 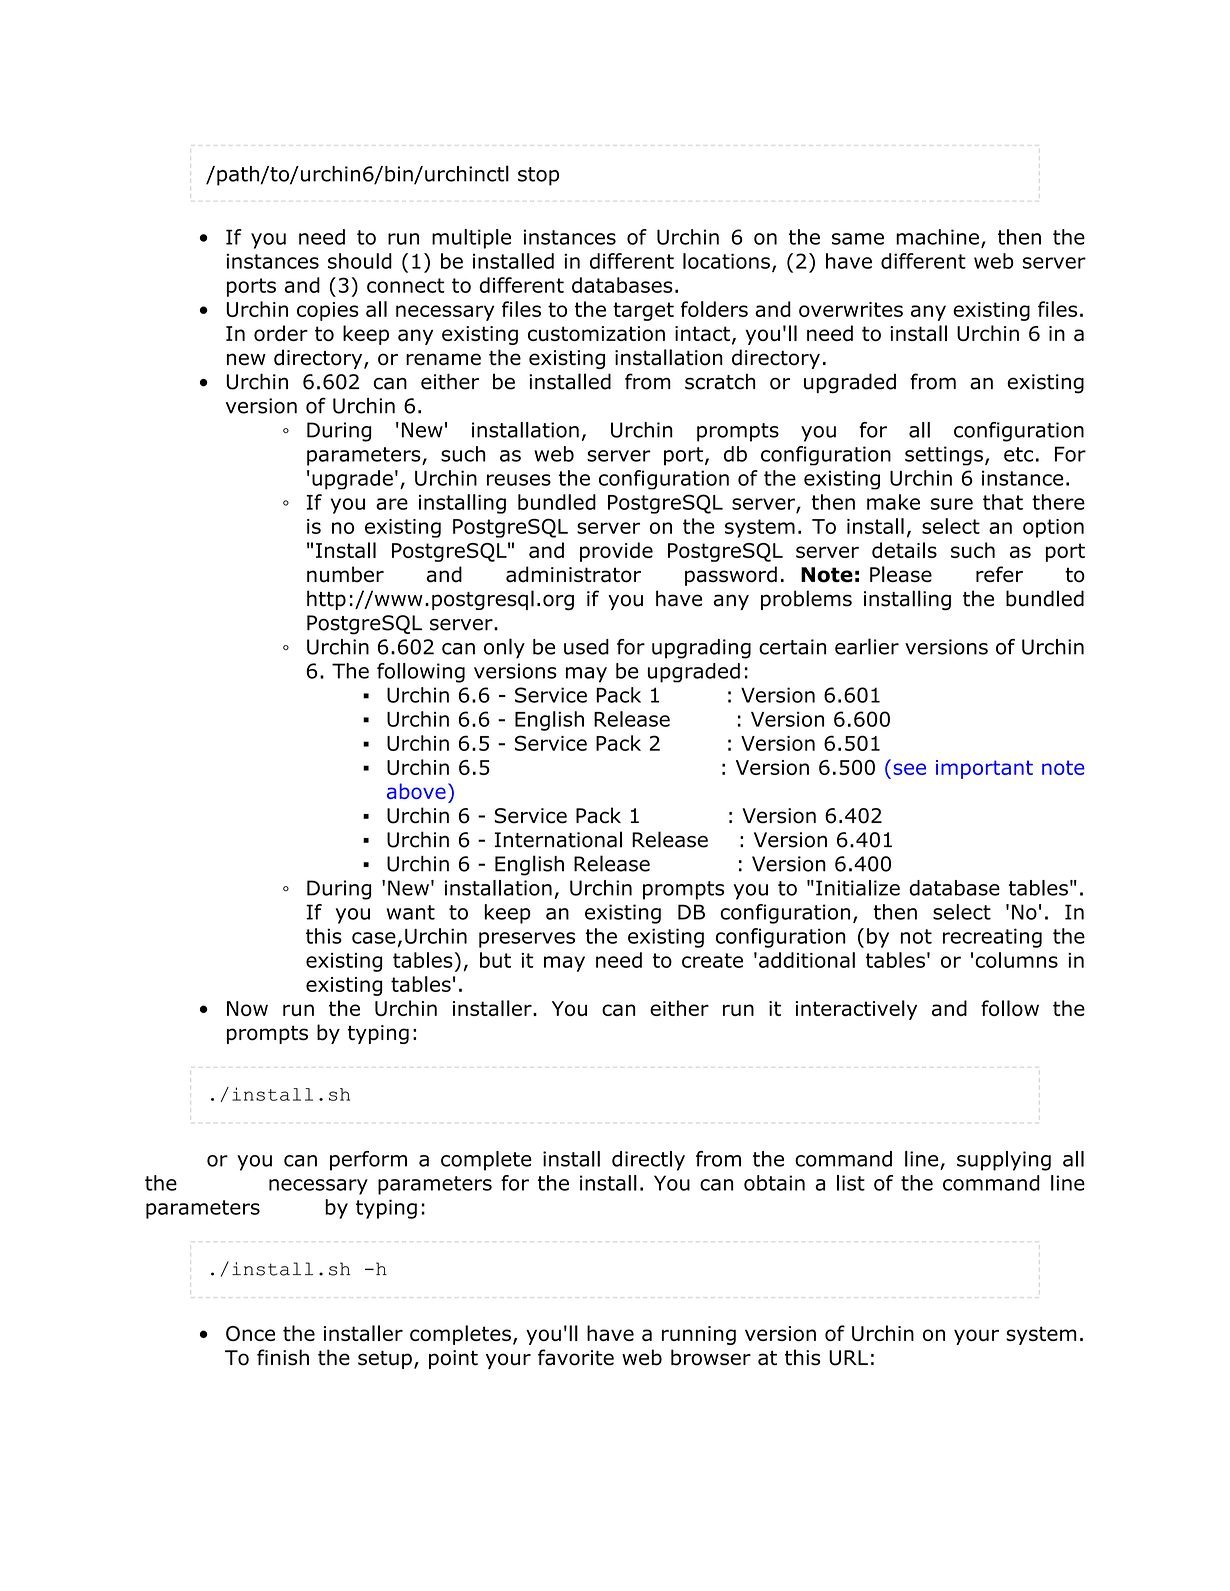 I want to click on machine, so click(x=937, y=237).
